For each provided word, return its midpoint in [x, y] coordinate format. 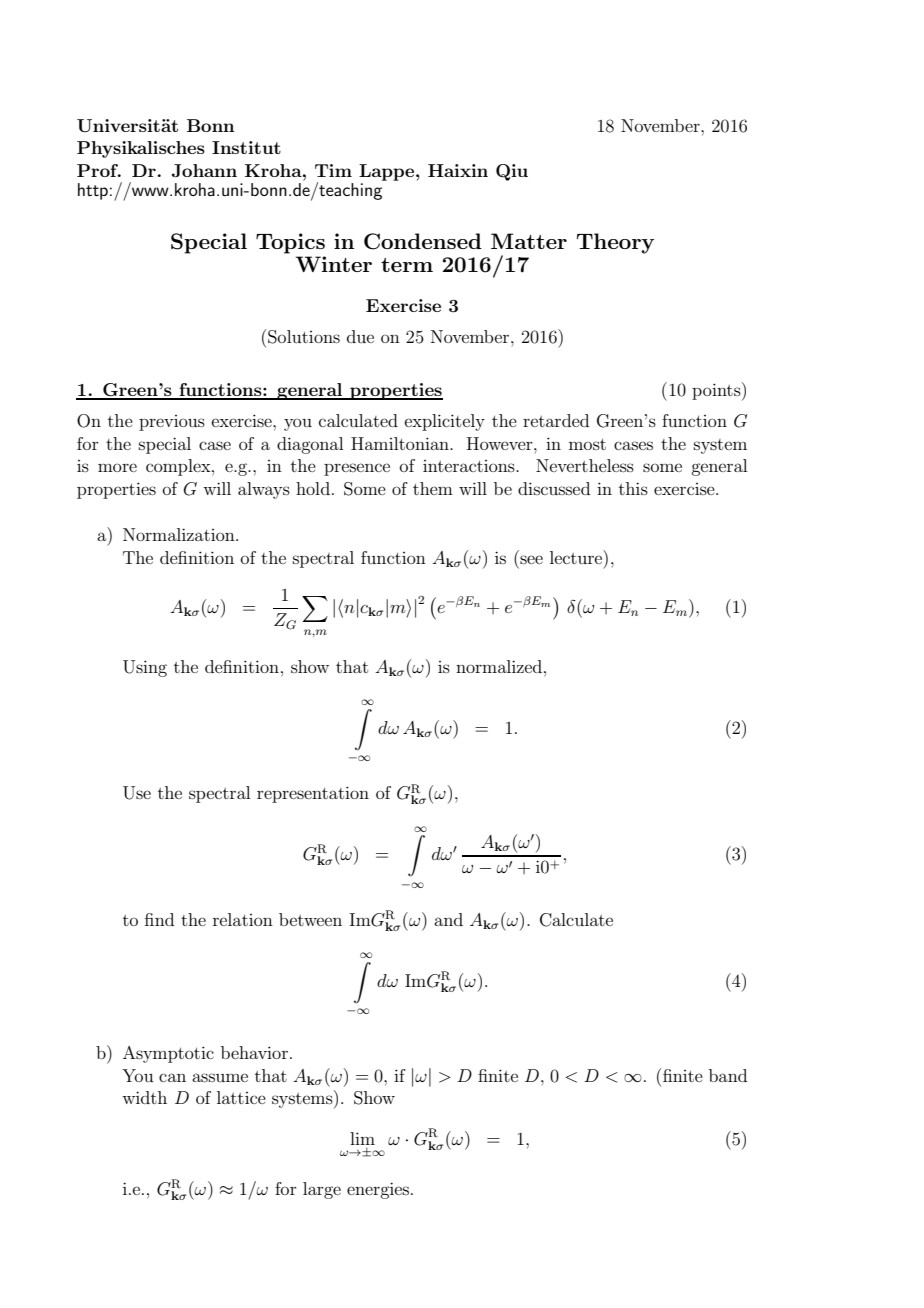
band [728, 1075]
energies [379, 1190]
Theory [615, 243]
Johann [204, 171]
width [144, 1097]
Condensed [423, 241]
